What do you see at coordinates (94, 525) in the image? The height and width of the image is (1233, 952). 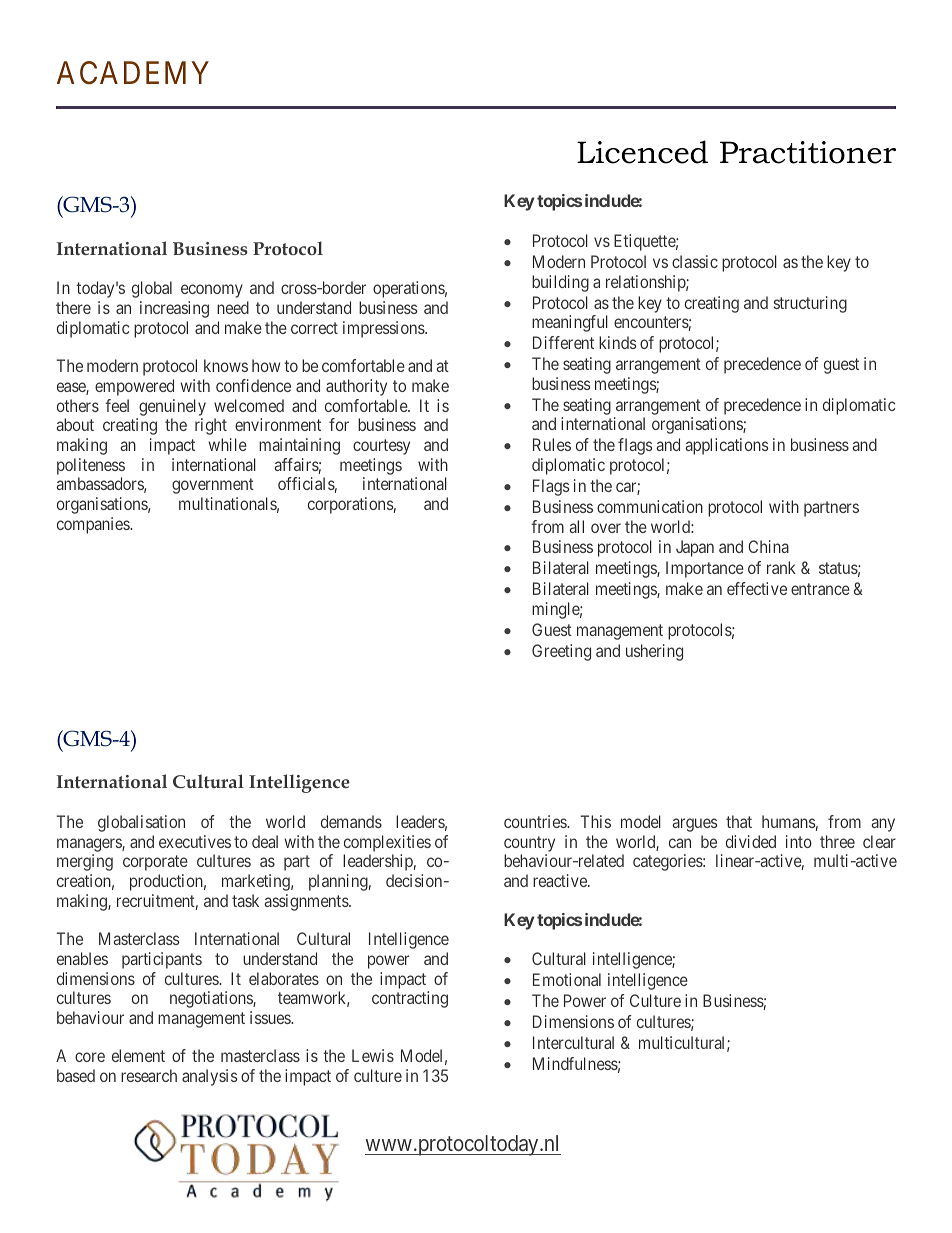 I see `companies` at bounding box center [94, 525].
